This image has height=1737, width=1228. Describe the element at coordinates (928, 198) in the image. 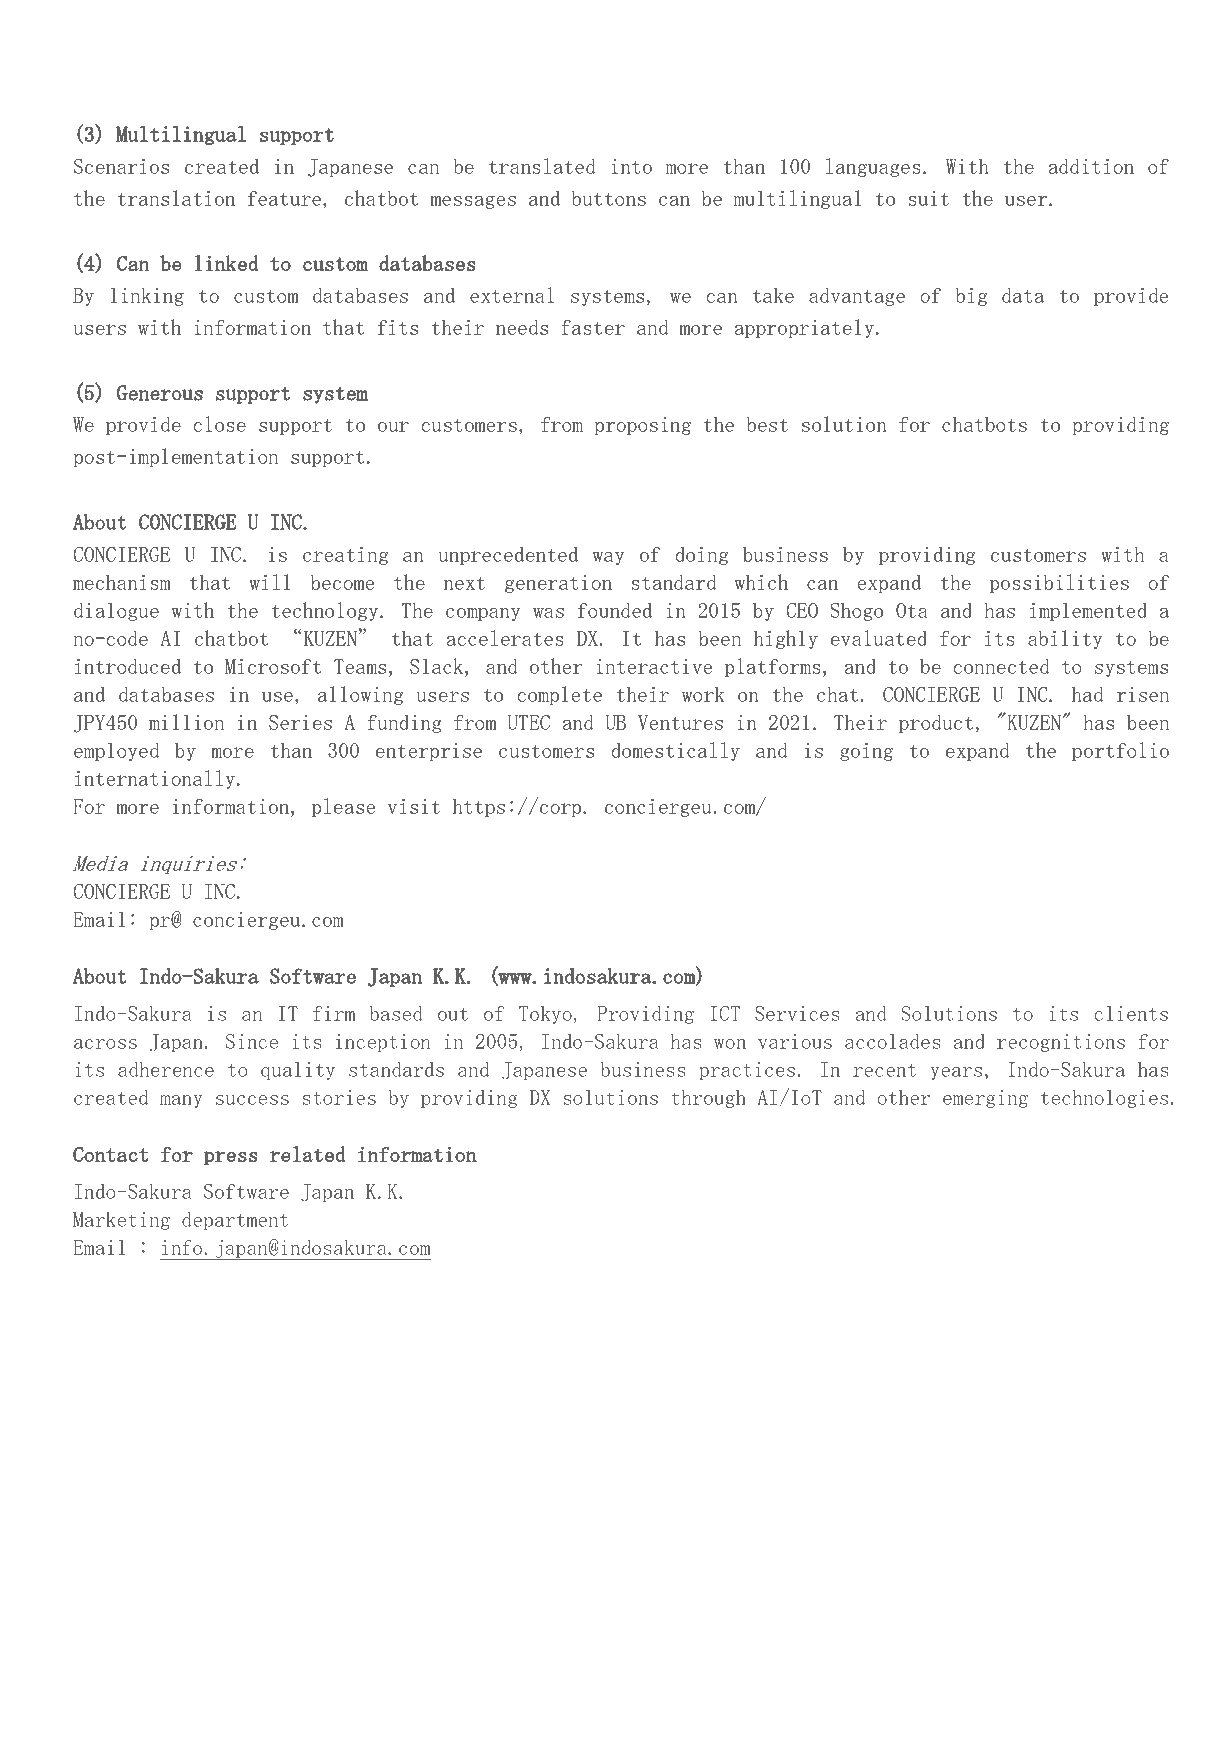

I see `suit` at that location.
